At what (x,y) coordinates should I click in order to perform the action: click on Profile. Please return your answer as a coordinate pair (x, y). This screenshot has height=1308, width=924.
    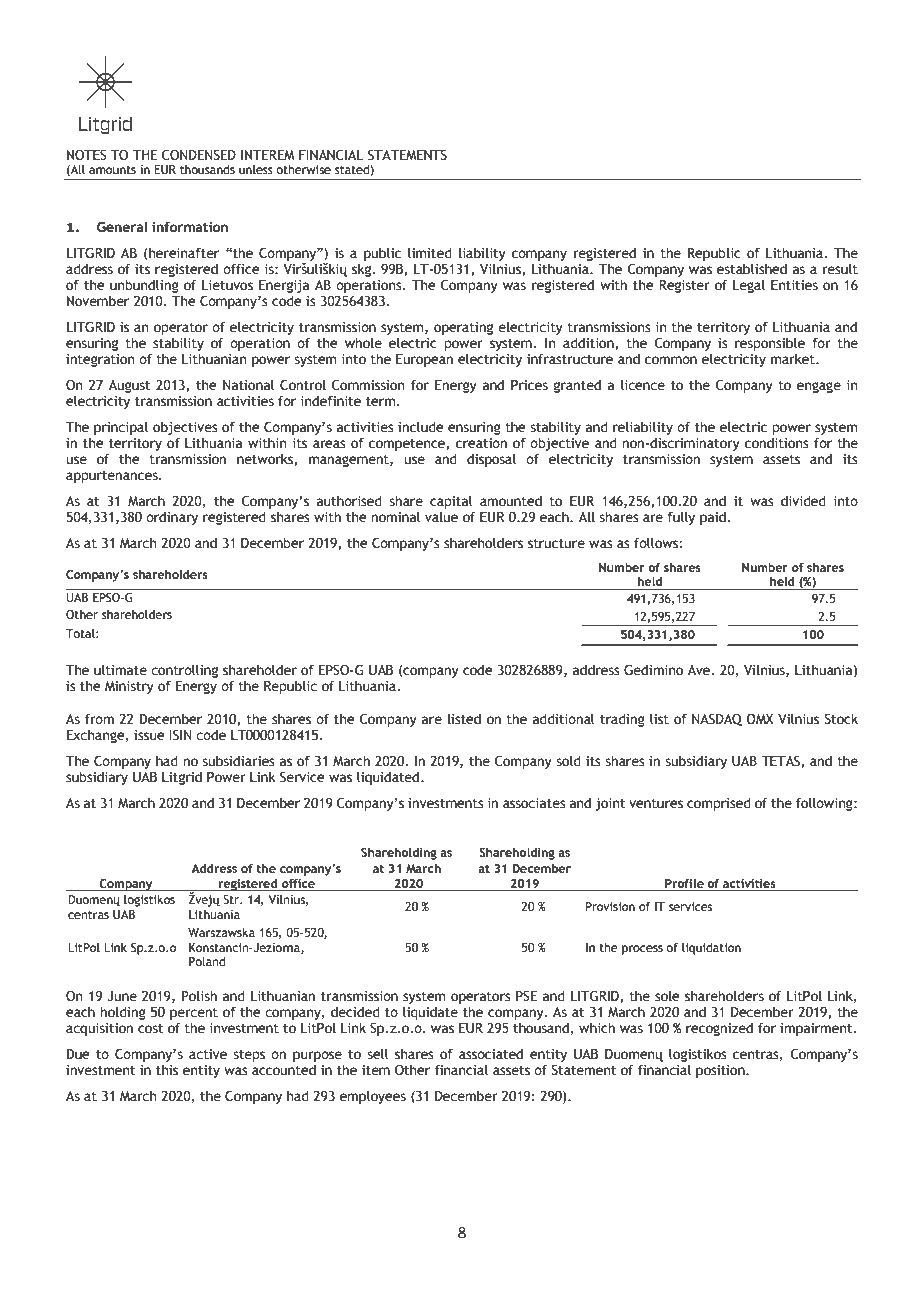
    Looking at the image, I should click on (684, 883).
